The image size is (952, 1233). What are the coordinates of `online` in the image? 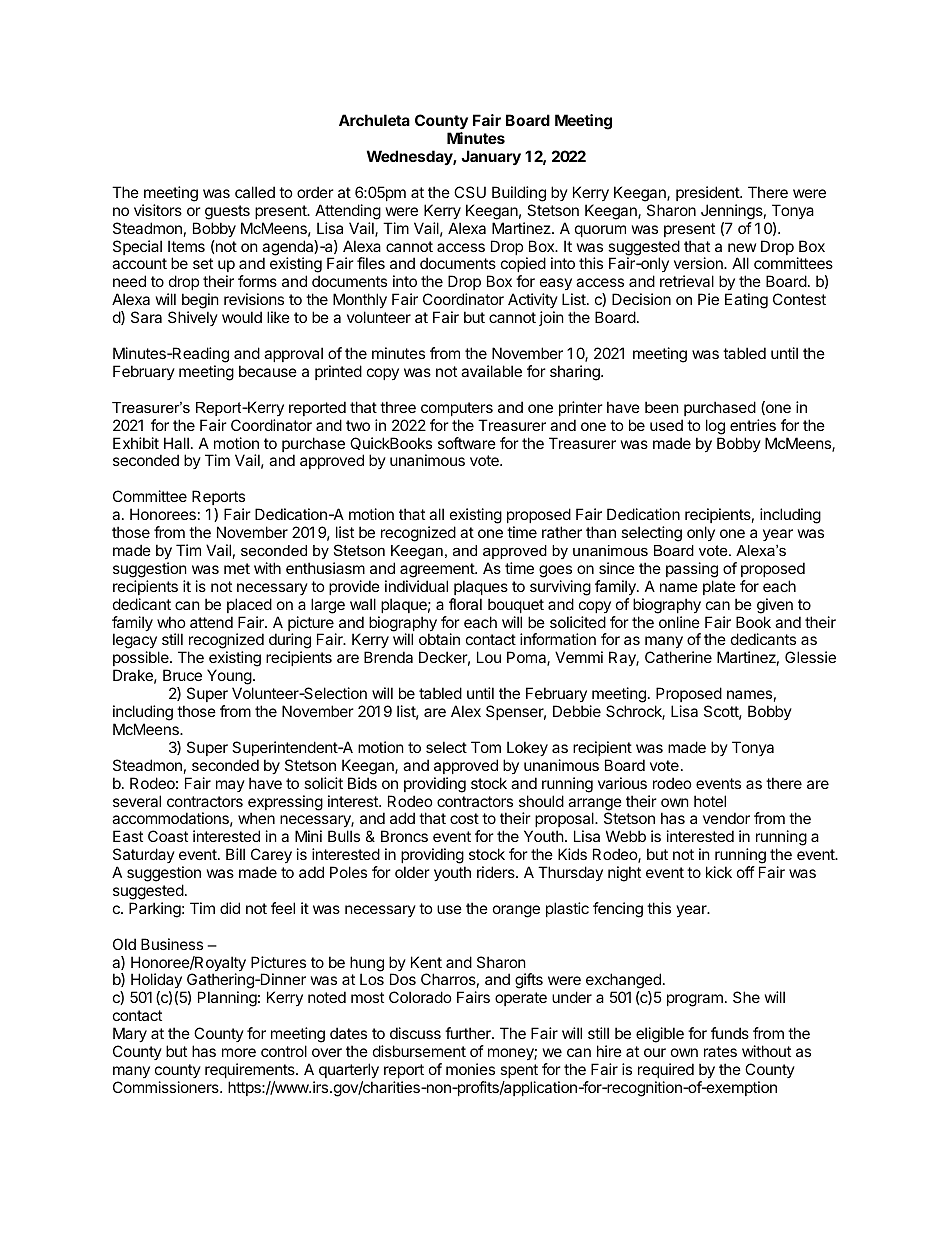 It's located at (679, 622).
